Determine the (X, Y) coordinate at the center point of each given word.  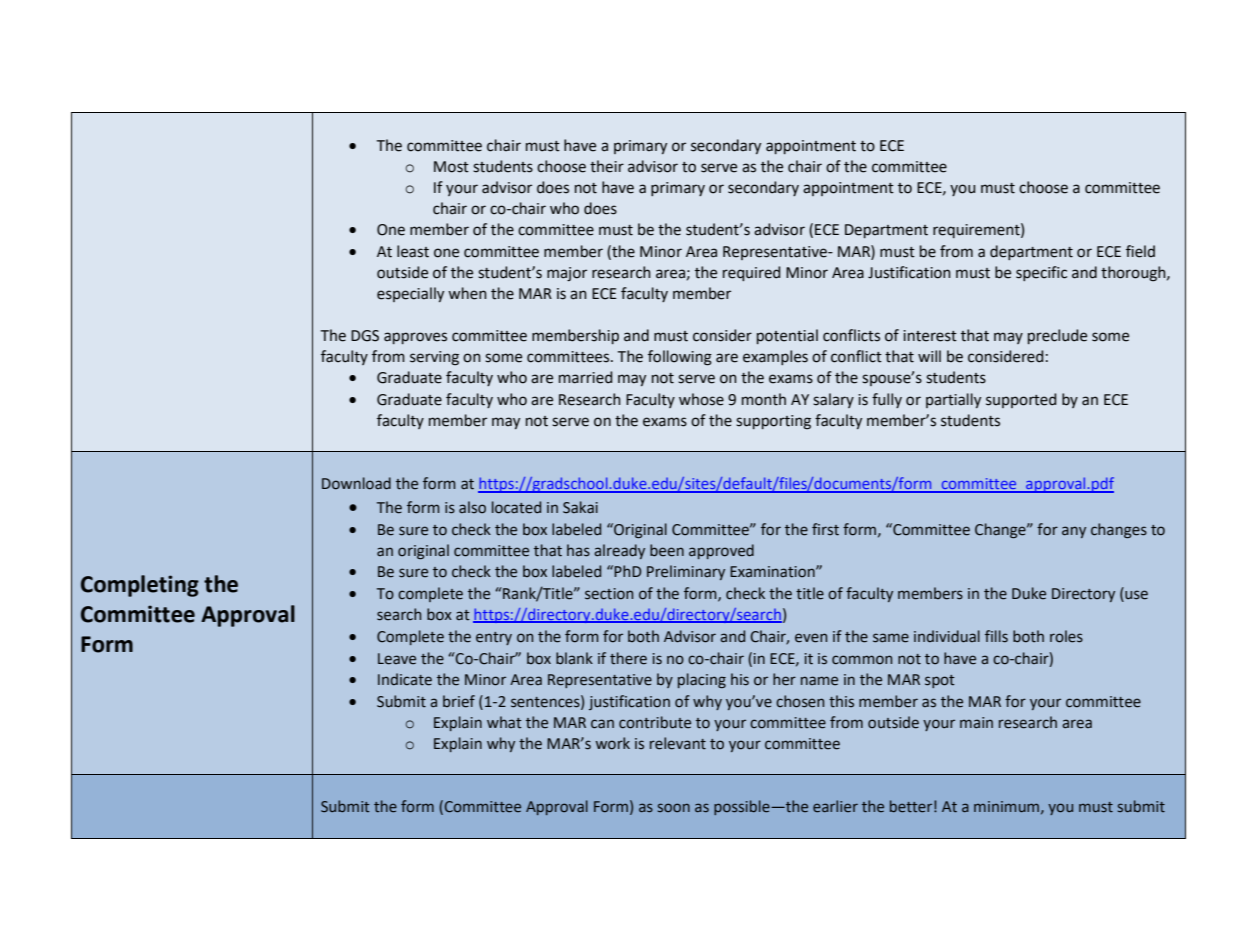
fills (996, 636)
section (609, 594)
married (585, 377)
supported (1021, 400)
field (1140, 251)
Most (451, 167)
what (504, 722)
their (607, 166)
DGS (365, 336)
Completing (140, 586)
